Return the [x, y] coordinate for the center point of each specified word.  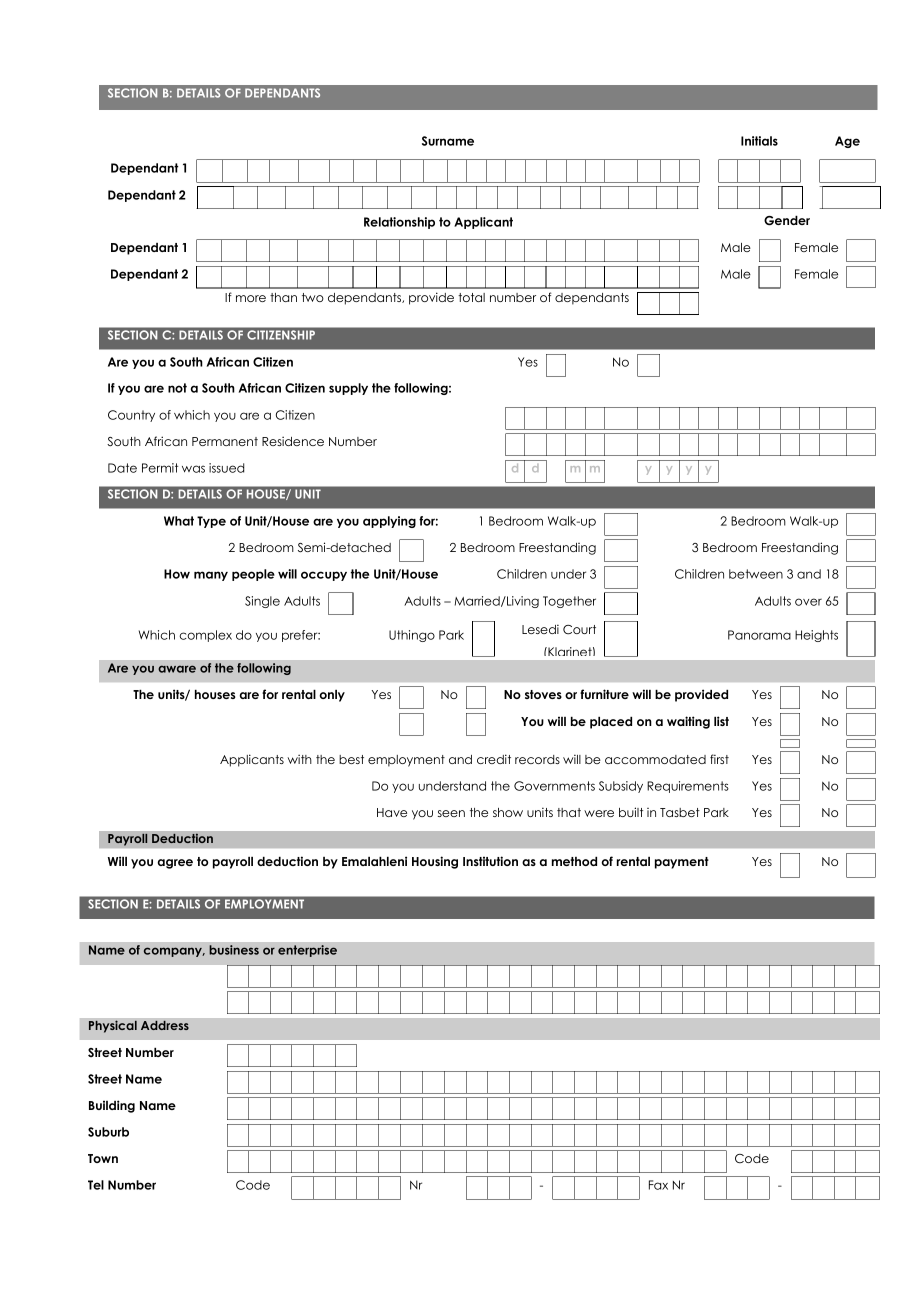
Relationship [399, 223]
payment [682, 863]
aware [177, 669]
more [251, 298]
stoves [543, 694]
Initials [759, 141]
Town [103, 1158]
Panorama [759, 635]
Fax [658, 1185]
